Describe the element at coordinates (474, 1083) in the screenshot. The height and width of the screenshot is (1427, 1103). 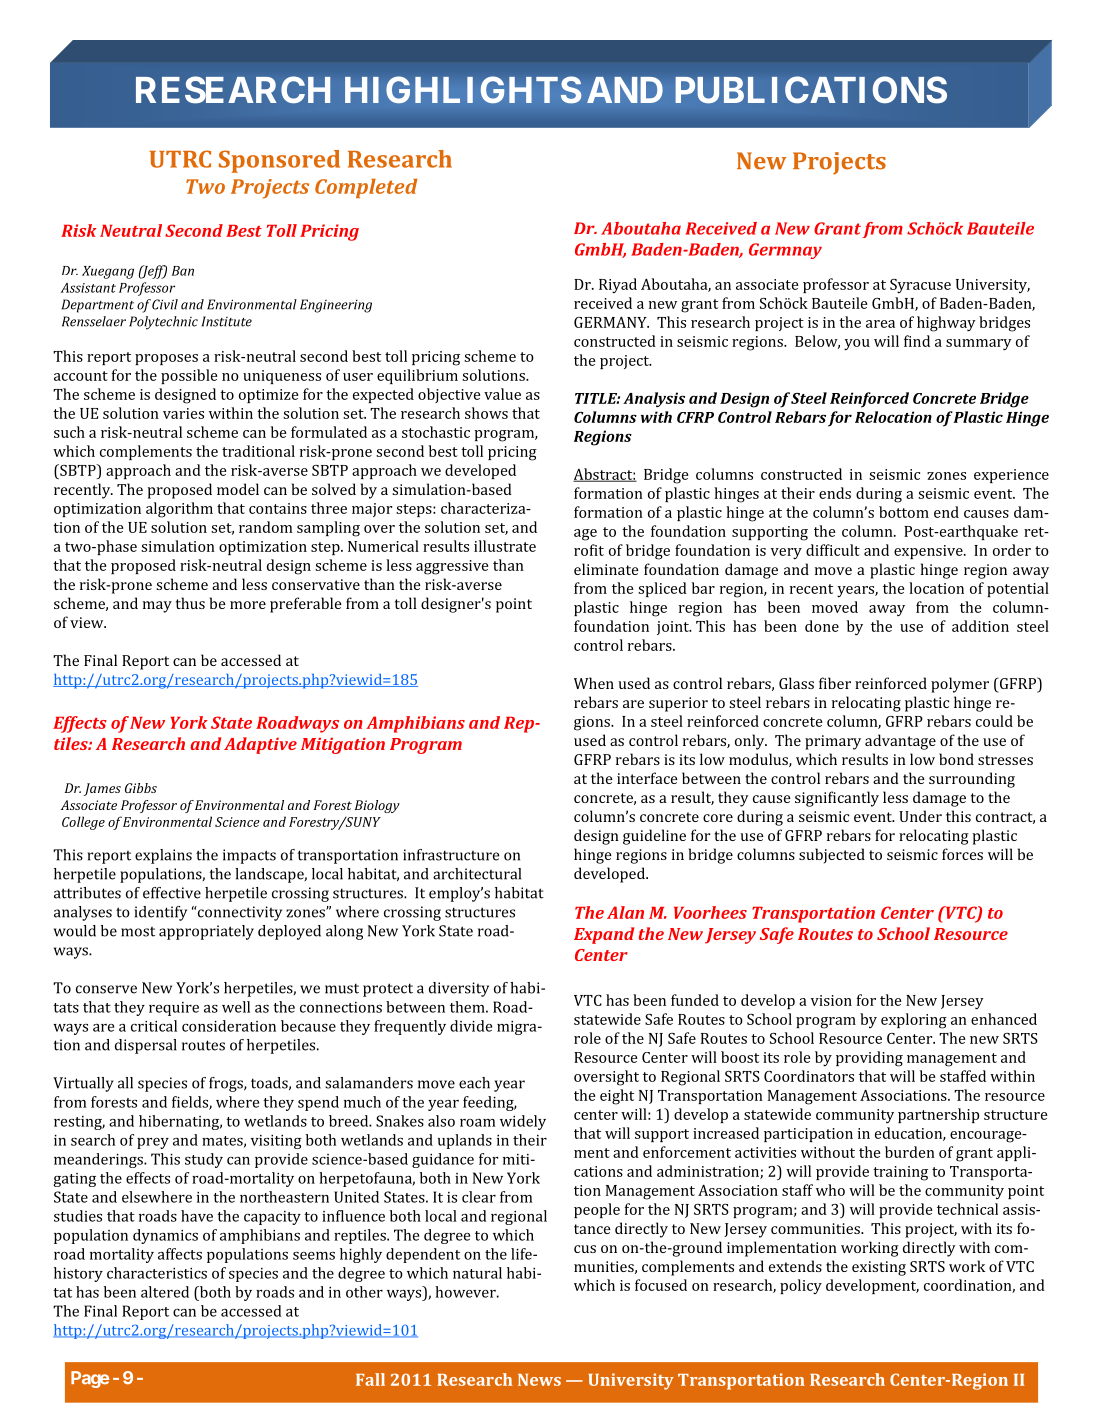
I see `each` at that location.
